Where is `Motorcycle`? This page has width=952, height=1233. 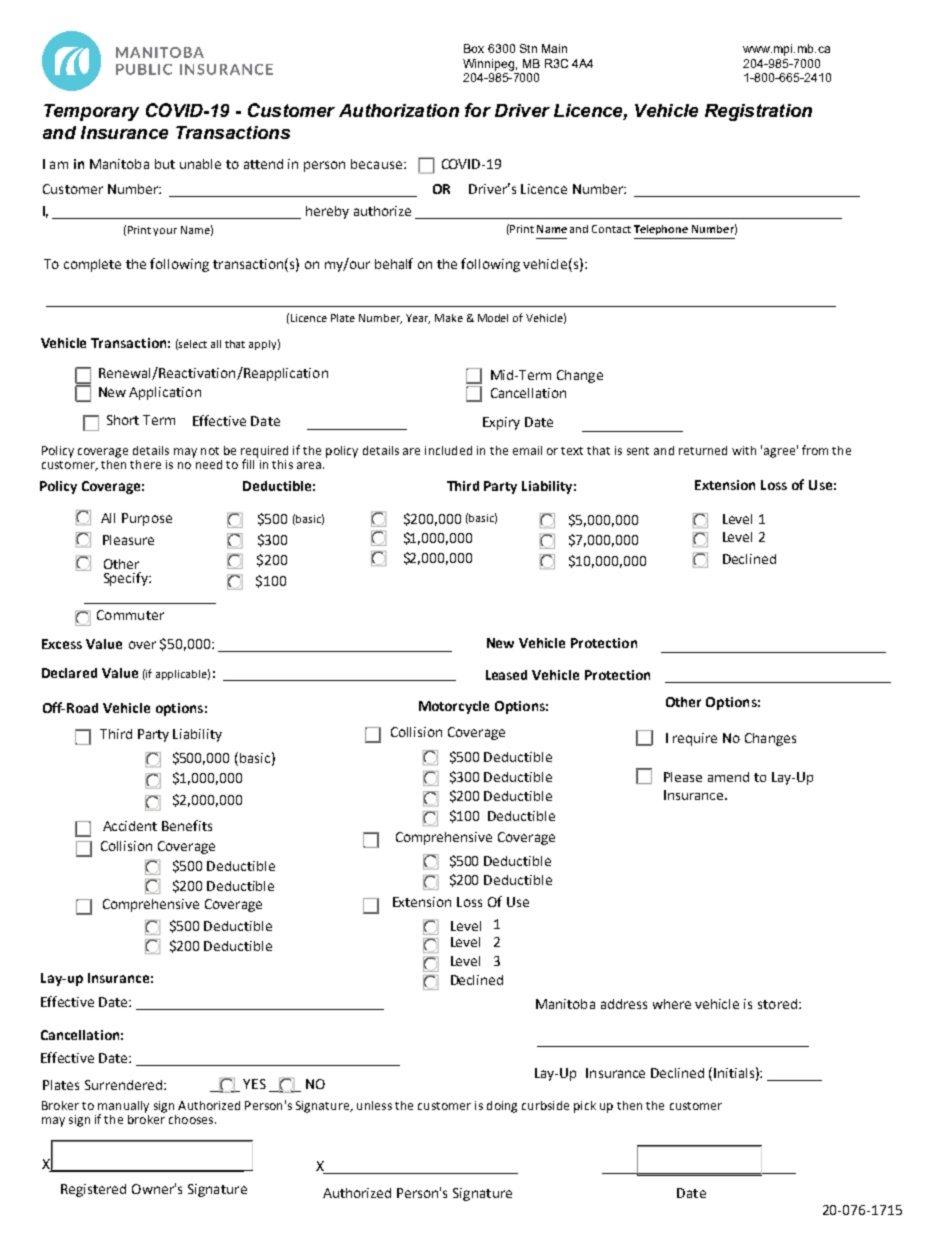 Motorcycle is located at coordinates (454, 707).
